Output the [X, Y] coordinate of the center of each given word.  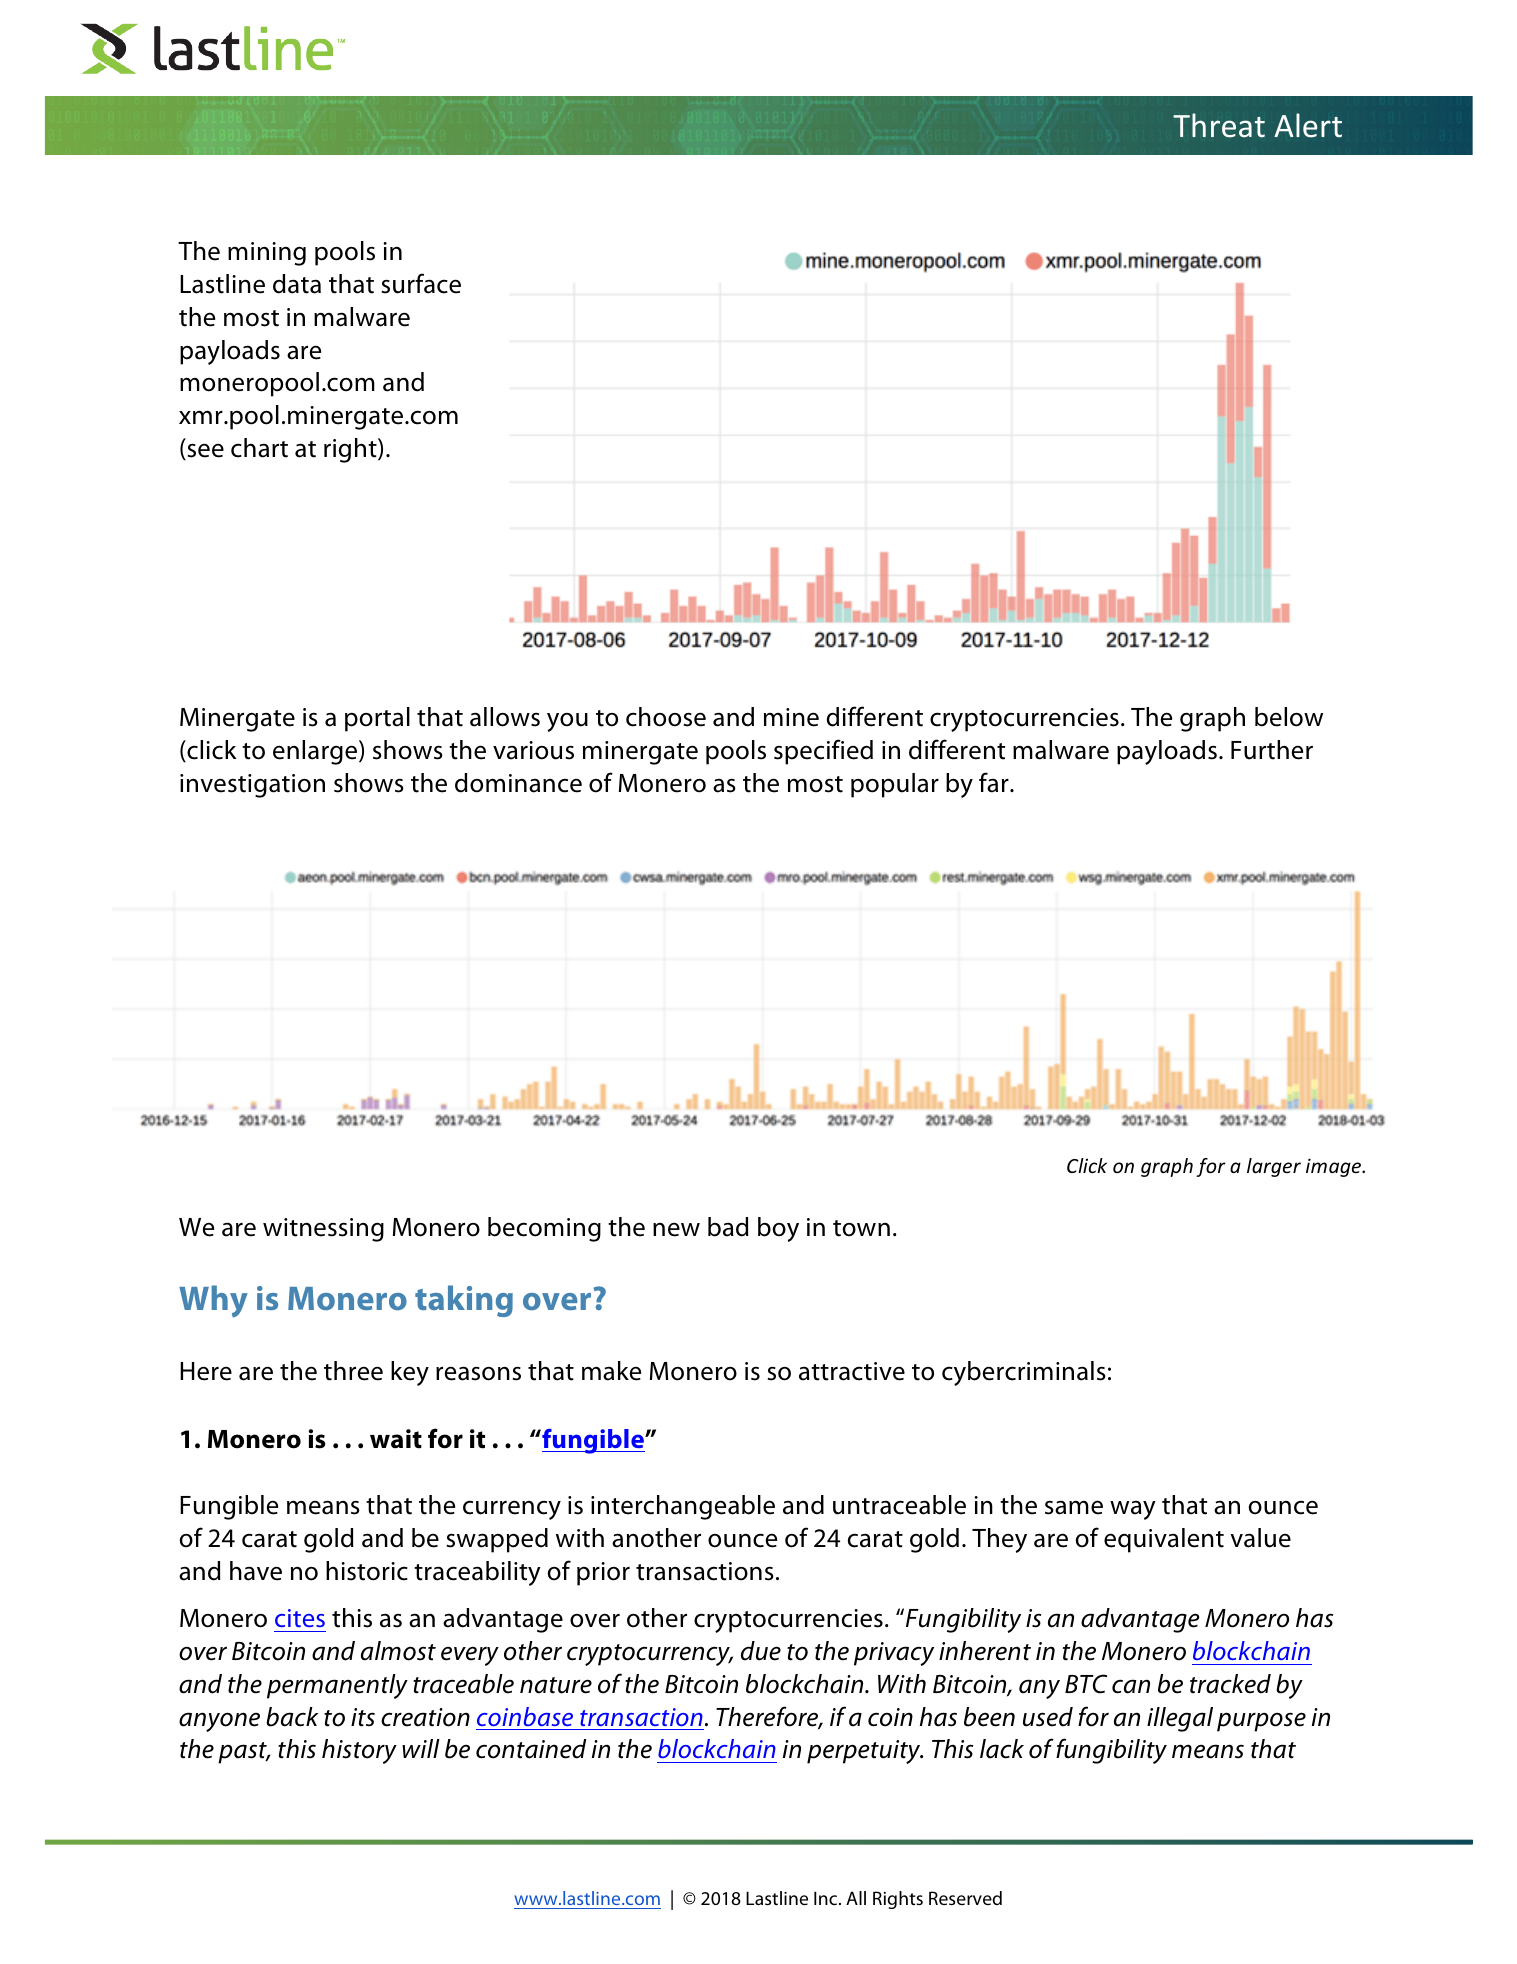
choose [666, 717]
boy [778, 1229]
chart [259, 448]
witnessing [323, 1230]
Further [1272, 750]
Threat [1219, 125]
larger [1274, 1167]
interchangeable [683, 1507]
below [1289, 717]
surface [421, 283]
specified [823, 752]
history [359, 1751]
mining [267, 254]
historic [367, 1571]
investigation [252, 786]
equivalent [1164, 1540]
